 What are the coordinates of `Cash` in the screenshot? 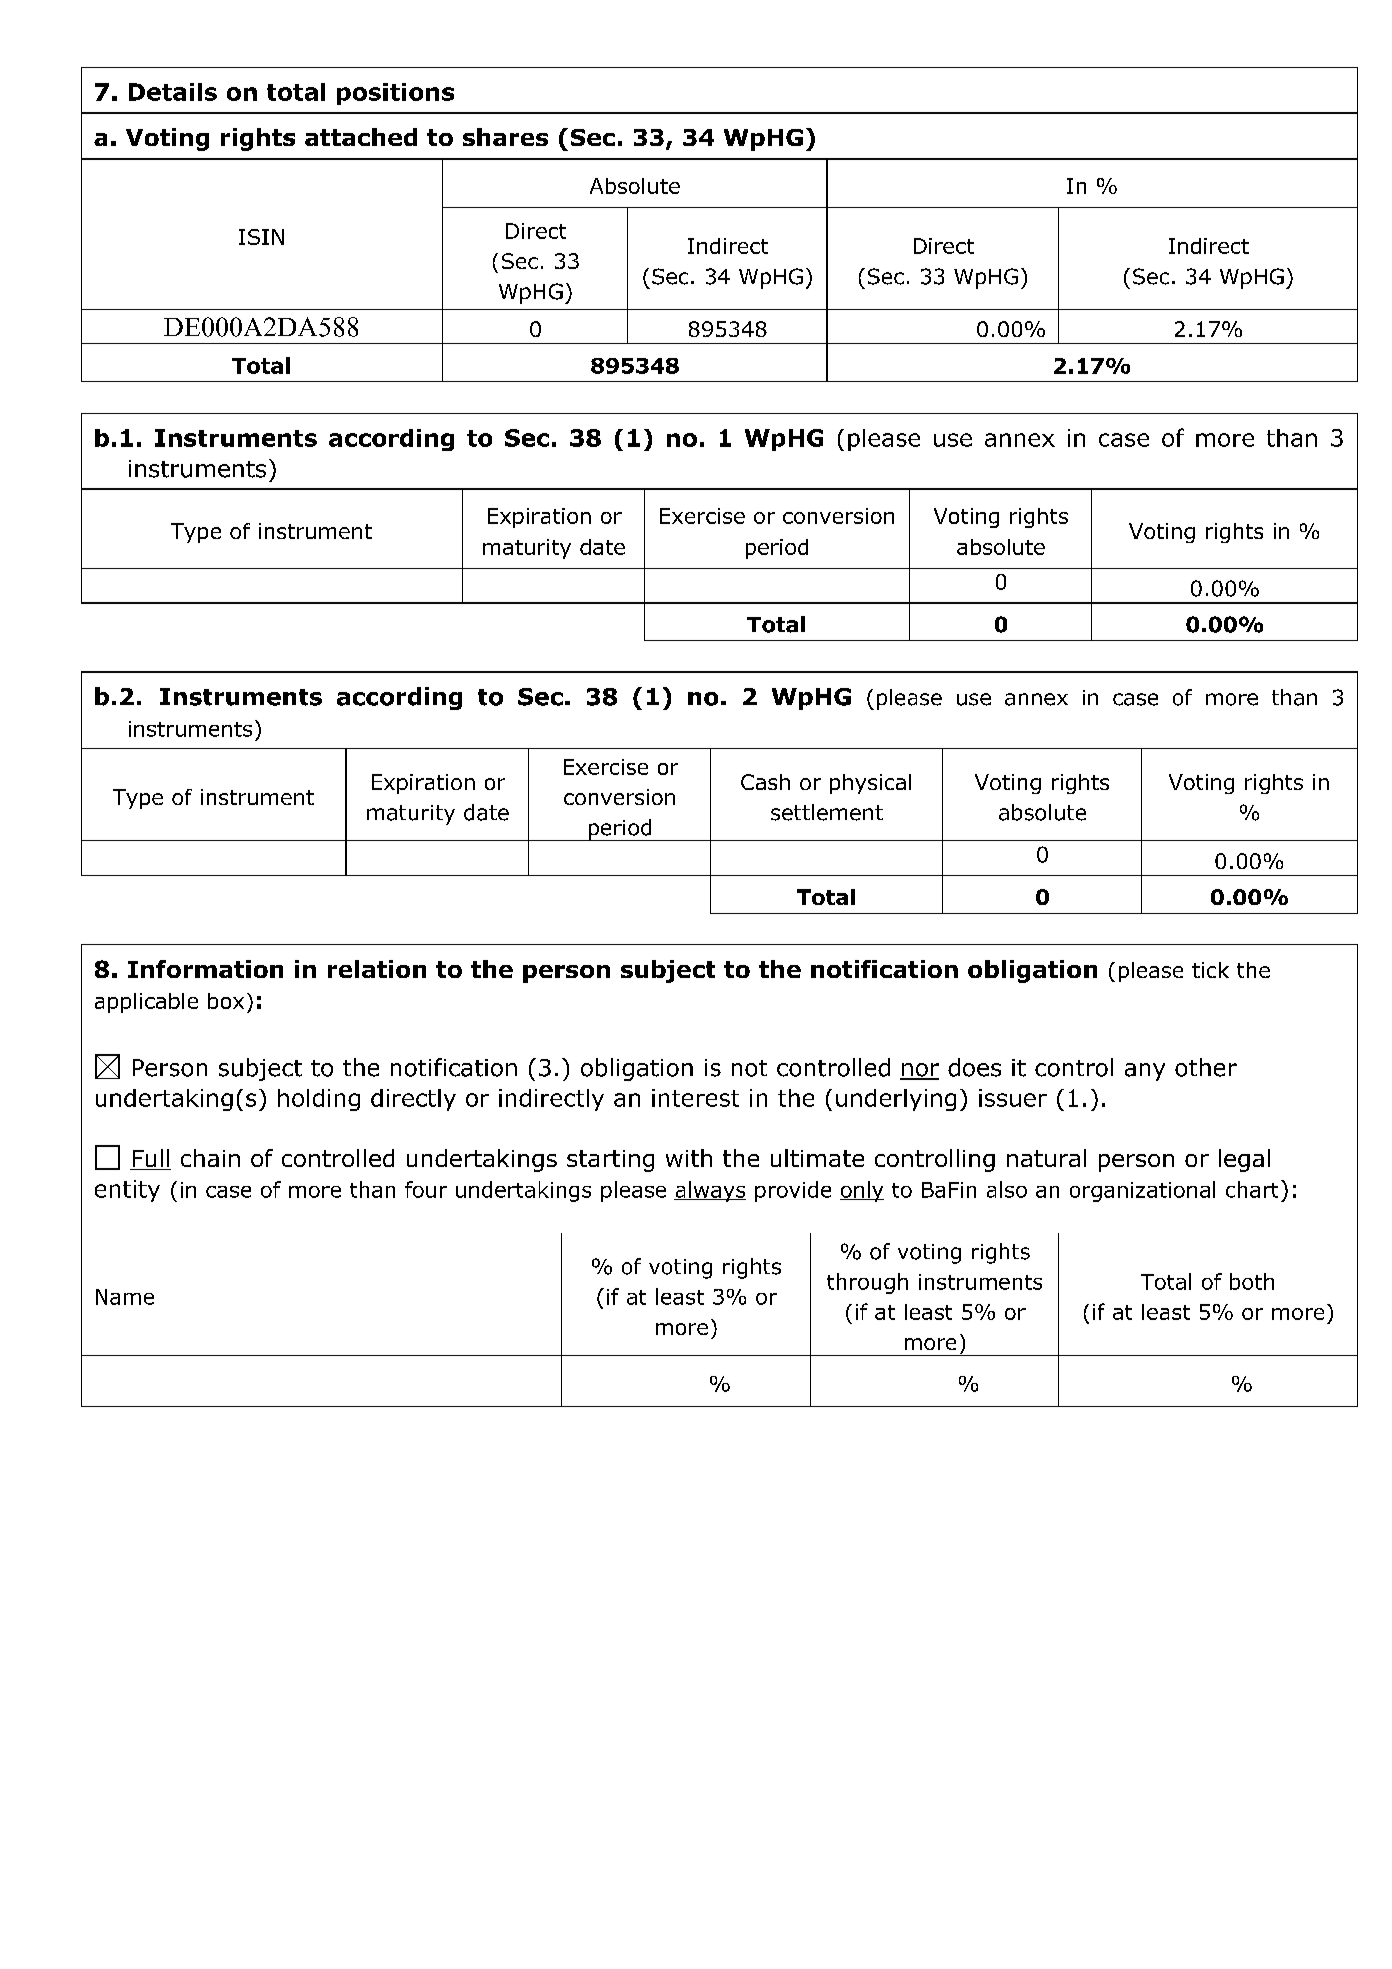 It's located at (765, 782).
